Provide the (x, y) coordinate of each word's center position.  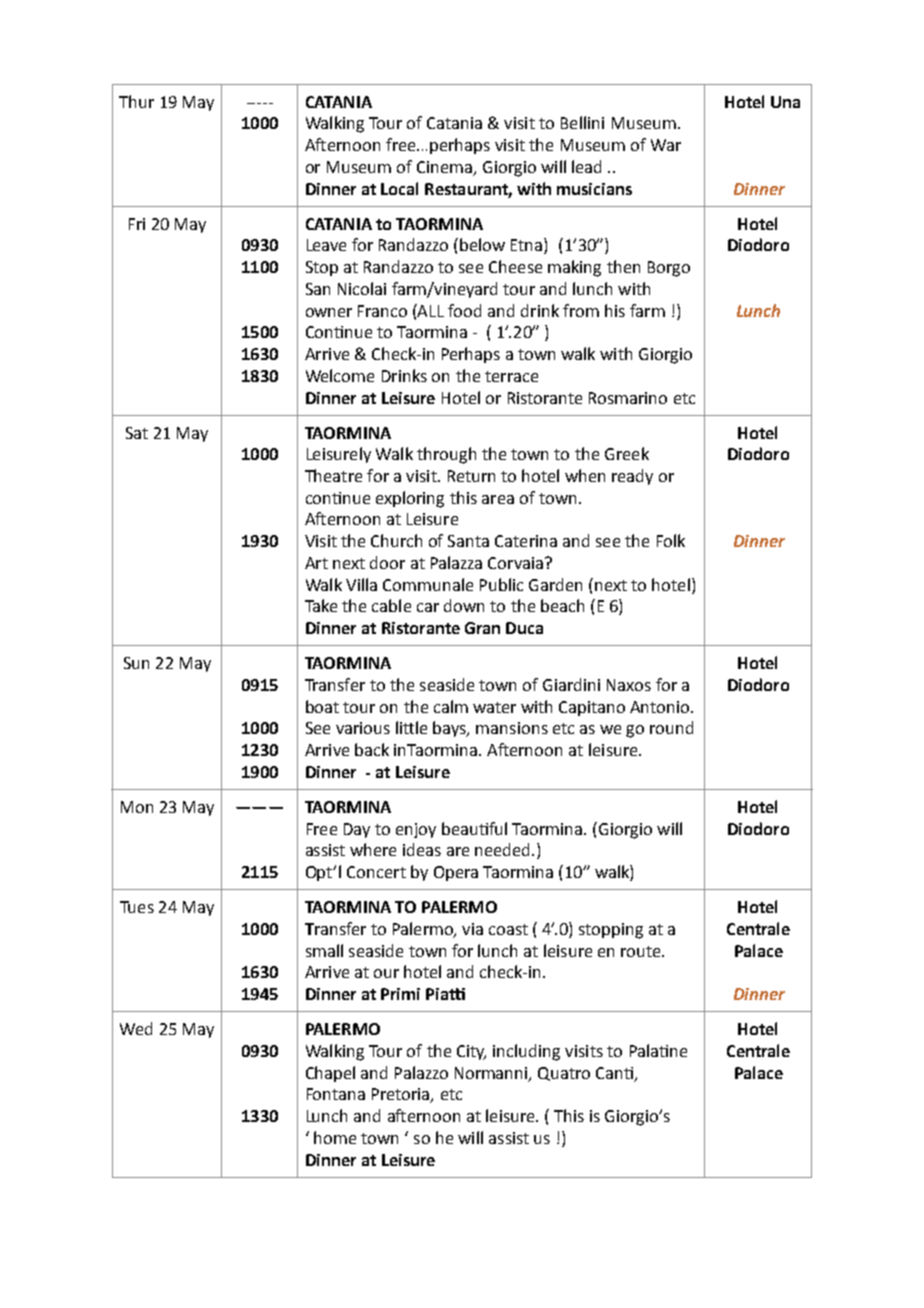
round (671, 727)
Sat (137, 433)
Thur (136, 101)
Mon (137, 807)
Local (399, 188)
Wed (136, 1028)
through (446, 455)
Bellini (582, 122)
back (372, 749)
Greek (627, 453)
